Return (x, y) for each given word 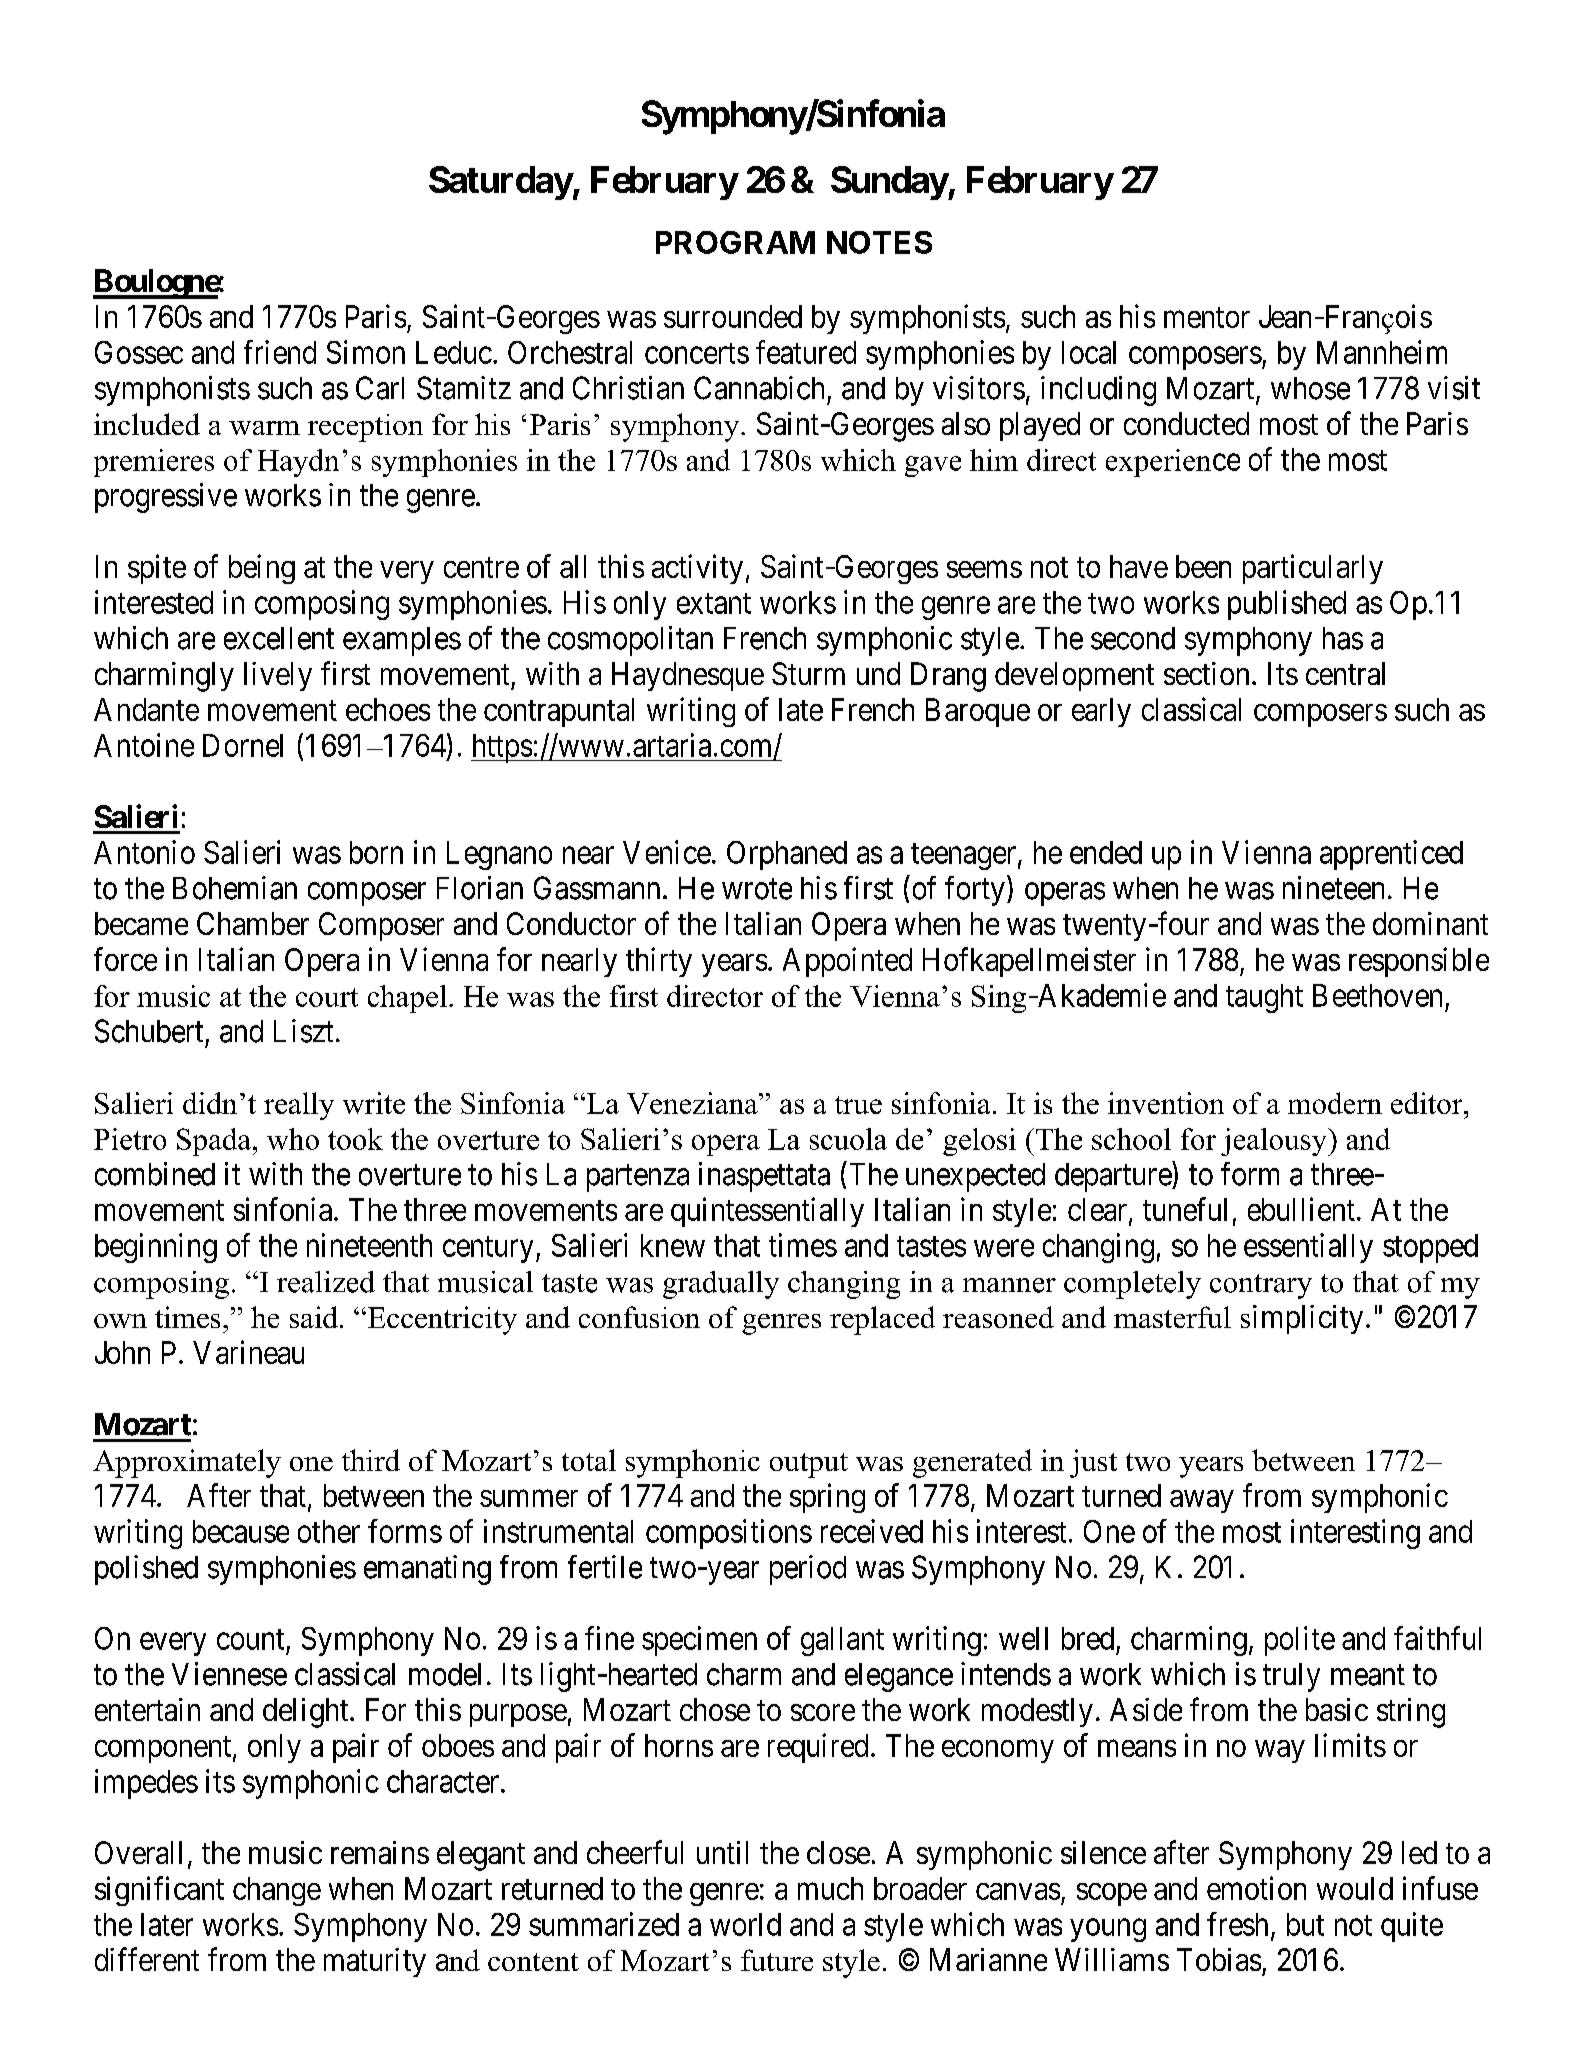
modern (1335, 1103)
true (858, 1105)
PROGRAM (735, 242)
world (745, 1924)
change (277, 1891)
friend (280, 352)
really (299, 1106)
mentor (1207, 317)
